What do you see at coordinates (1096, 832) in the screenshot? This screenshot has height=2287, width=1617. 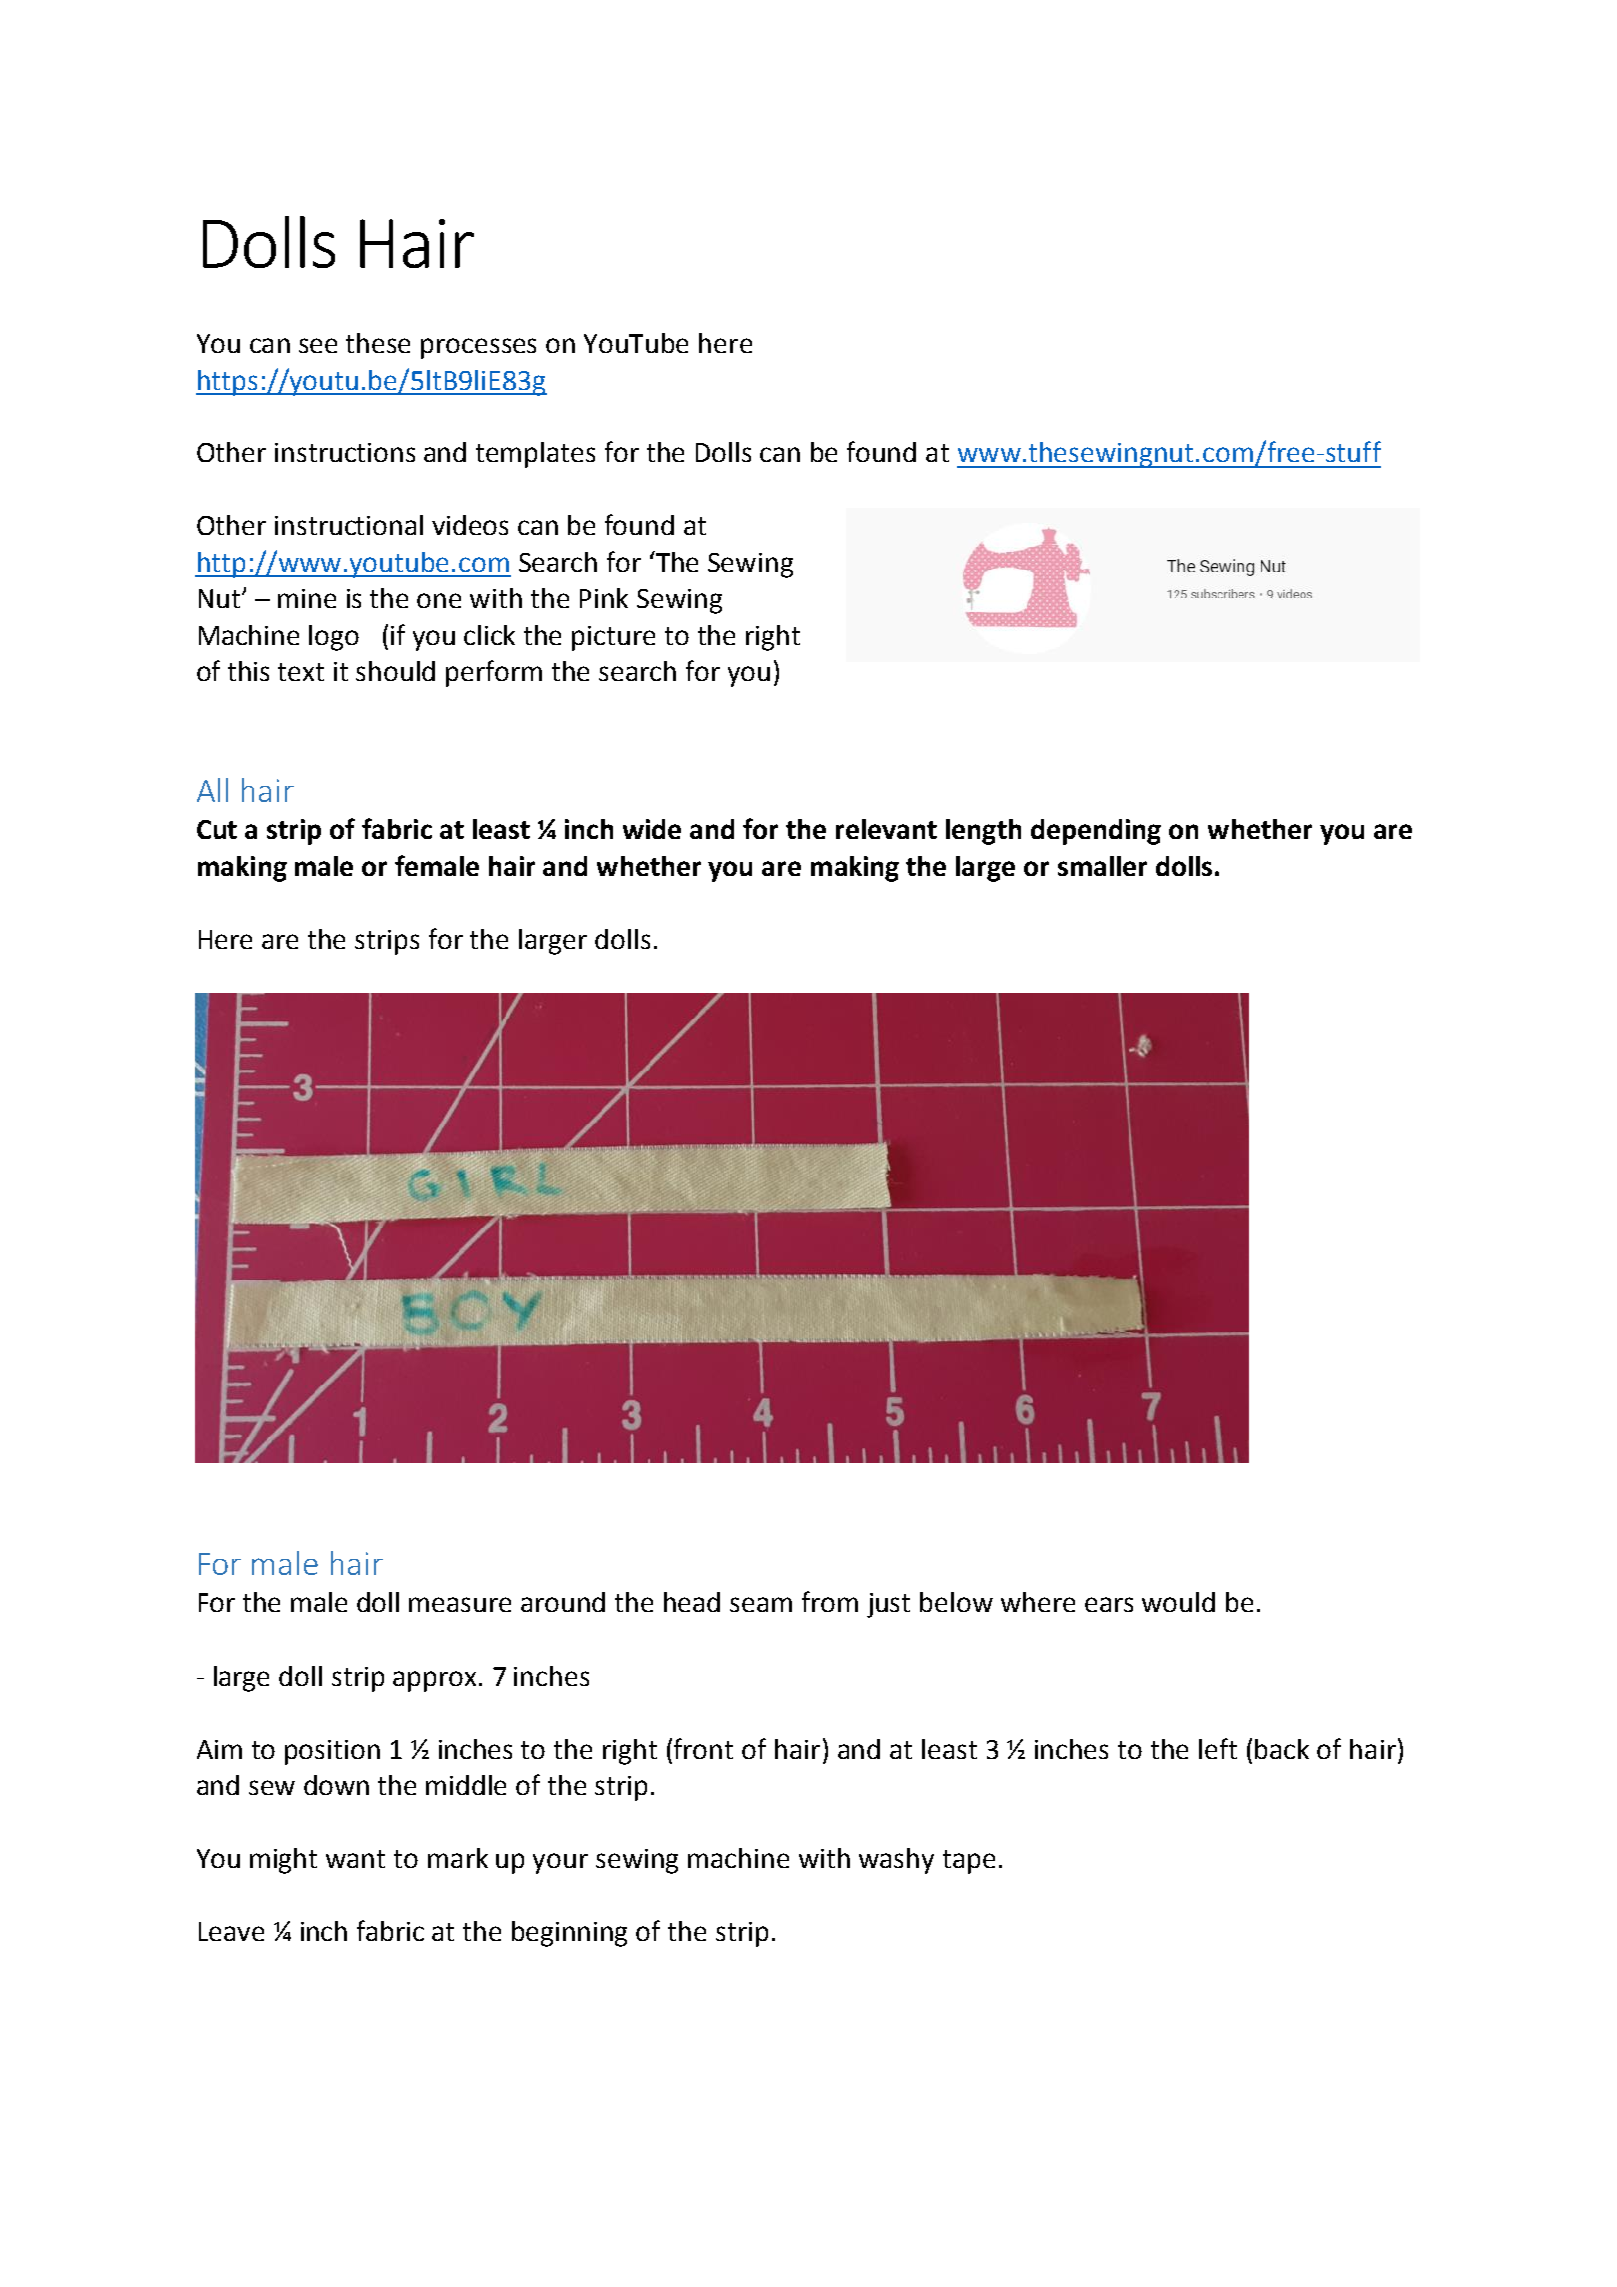 I see `depending` at bounding box center [1096, 832].
